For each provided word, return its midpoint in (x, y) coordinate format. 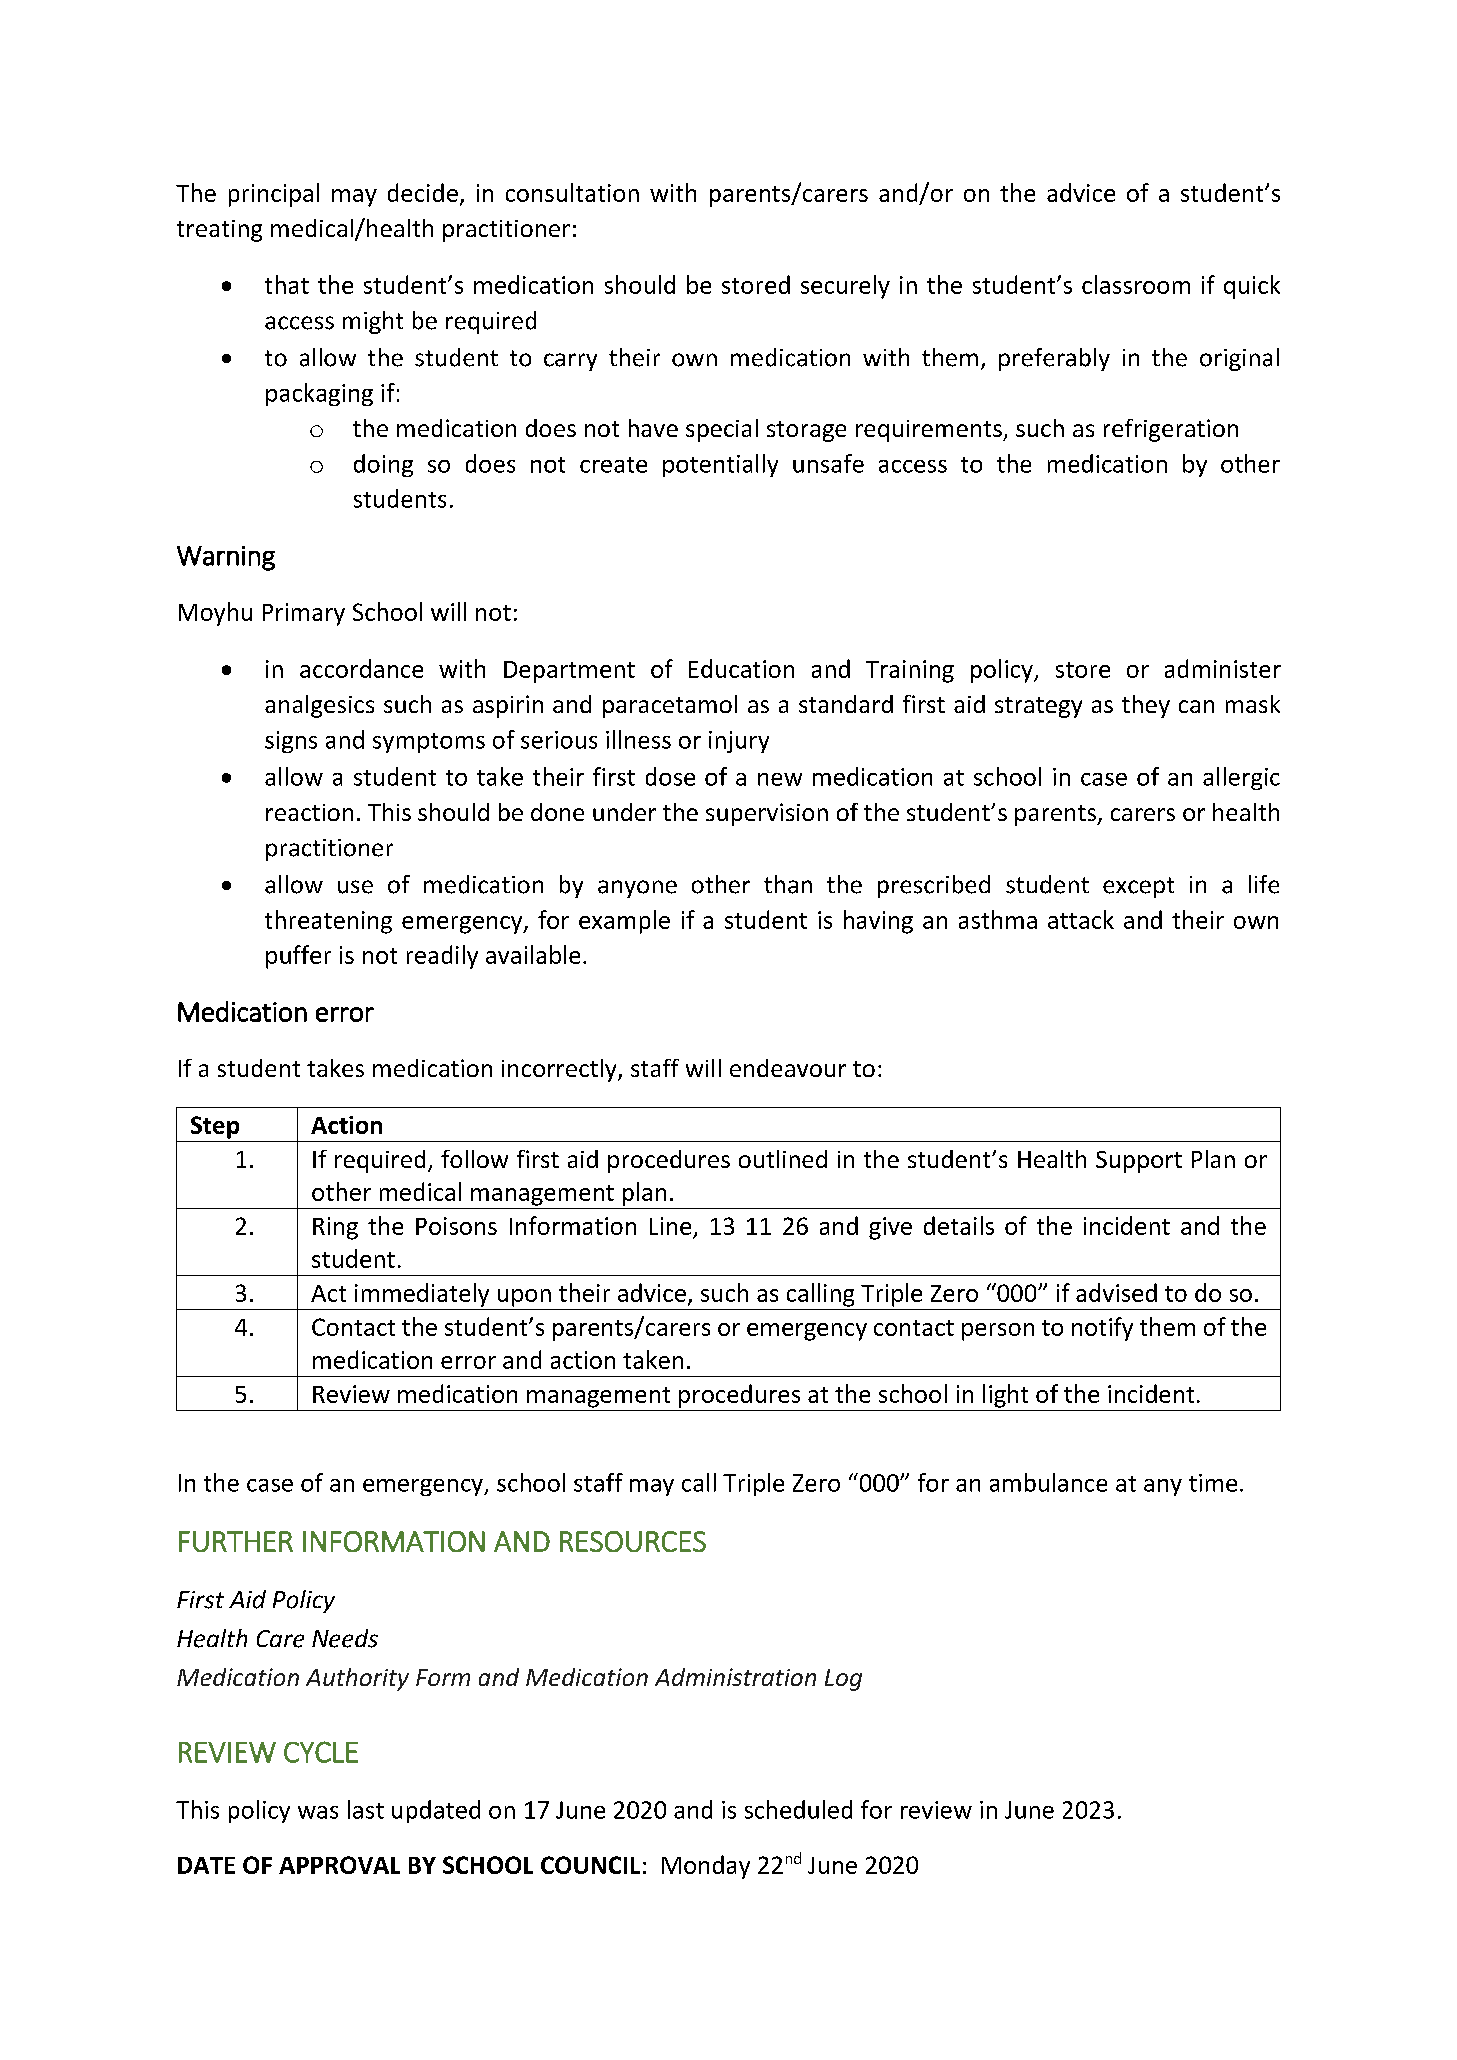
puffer (298, 957)
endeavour (788, 1068)
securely (845, 287)
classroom (1136, 284)
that (287, 284)
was (318, 1812)
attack (1081, 919)
